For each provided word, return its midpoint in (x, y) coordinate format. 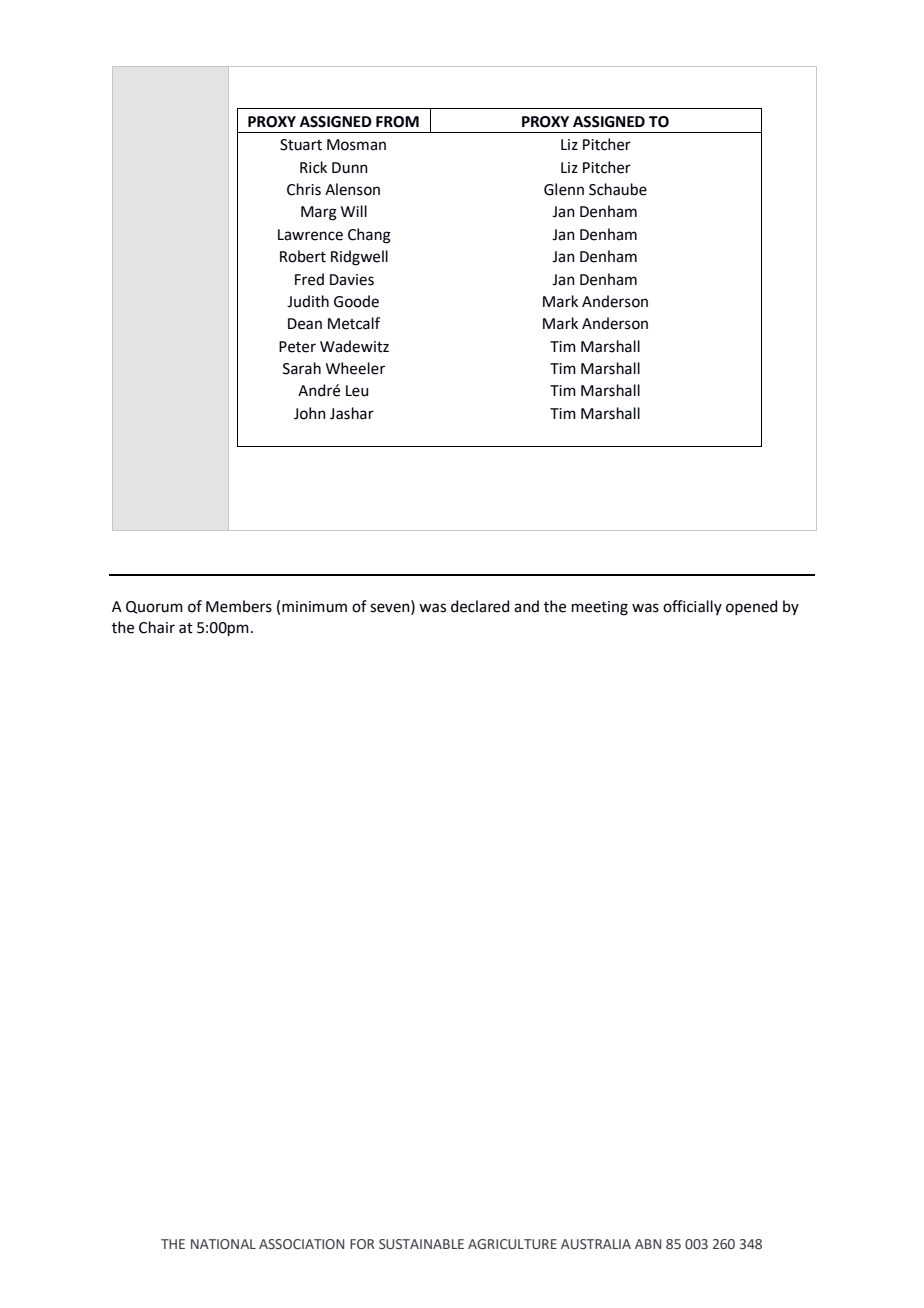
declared (480, 606)
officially (692, 607)
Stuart (301, 145)
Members (239, 606)
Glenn (564, 189)
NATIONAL (223, 1244)
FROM (397, 122)
